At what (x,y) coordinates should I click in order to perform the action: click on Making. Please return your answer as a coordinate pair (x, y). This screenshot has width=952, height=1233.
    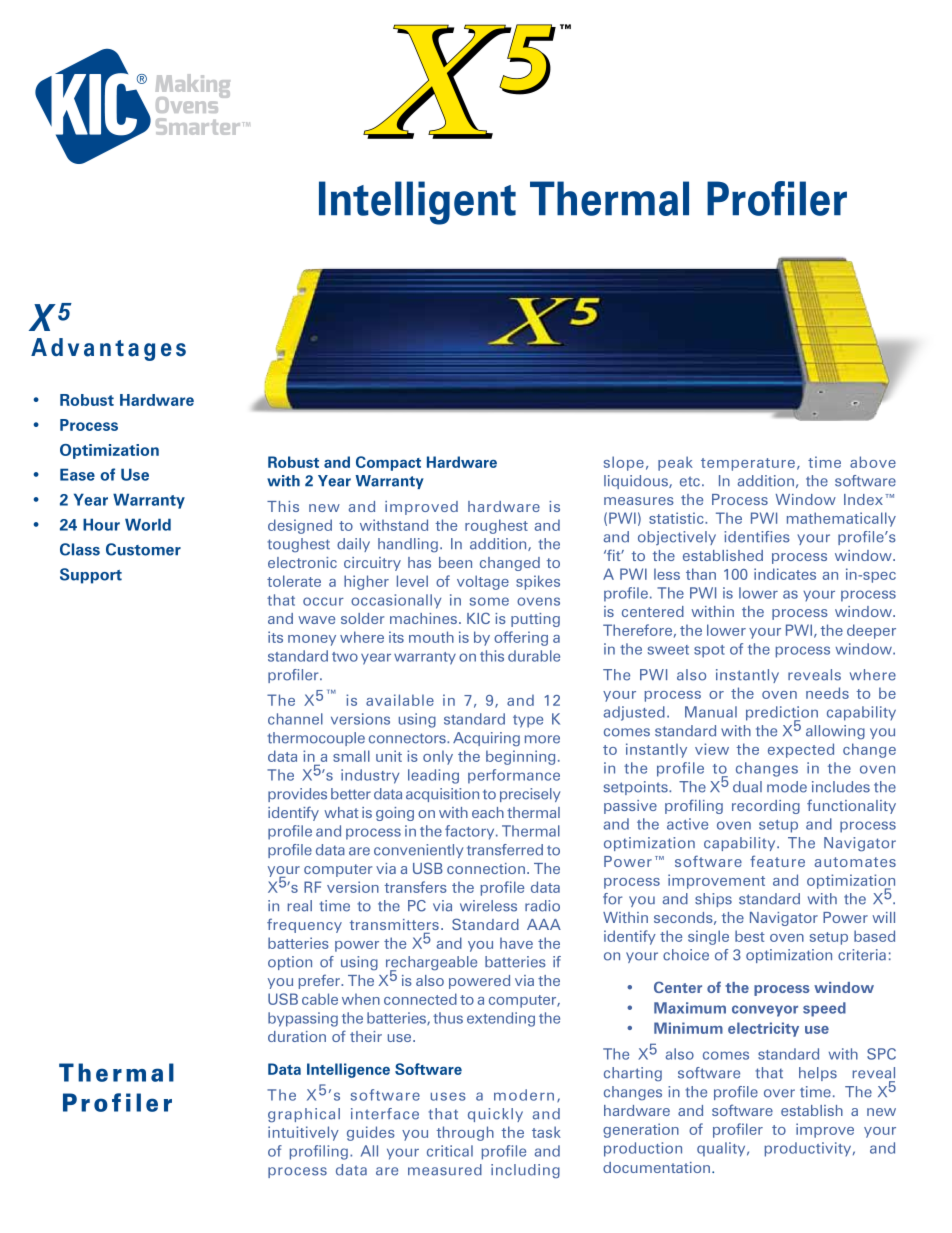
    Looking at the image, I should click on (193, 87).
